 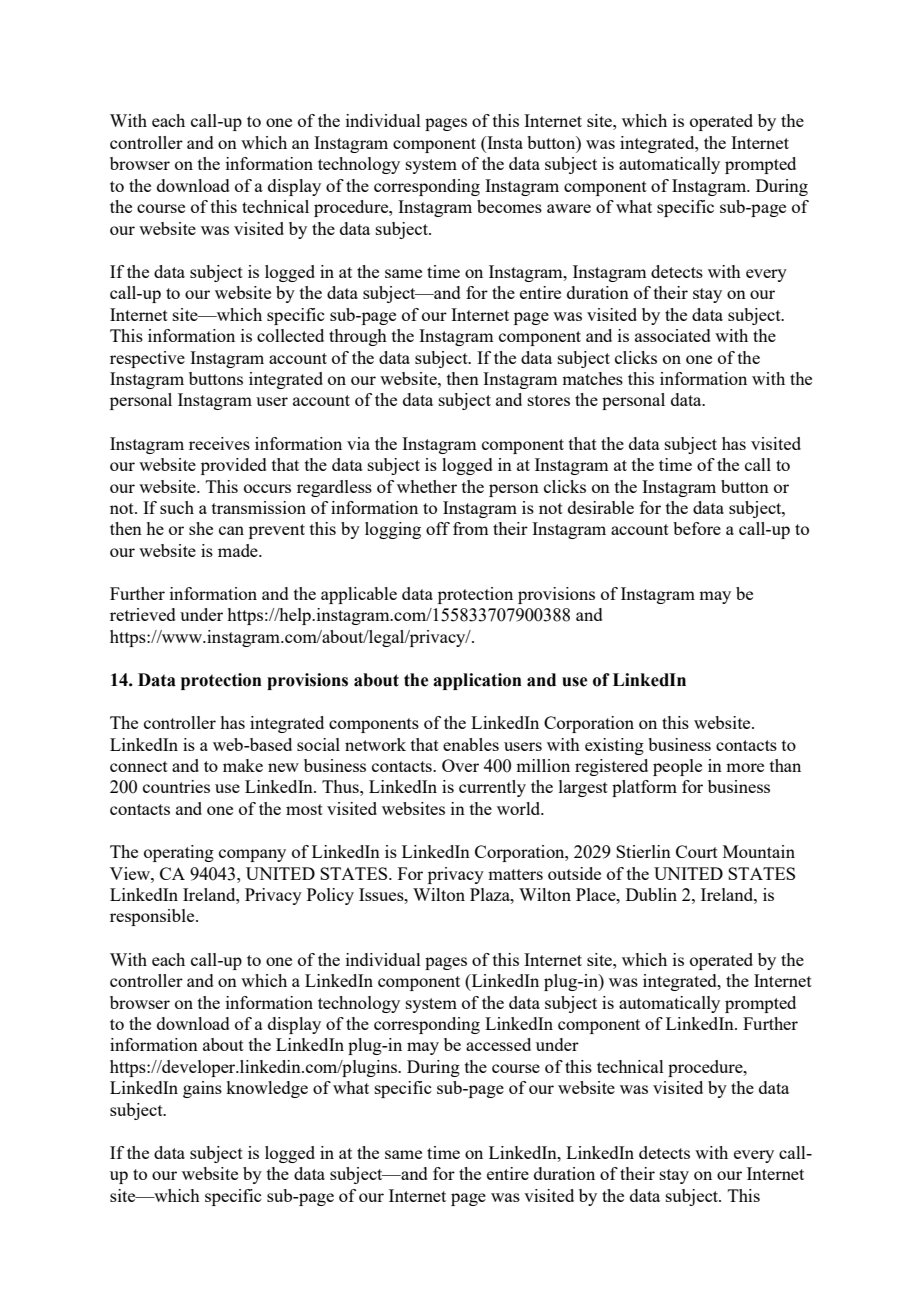 I want to click on collected, so click(x=290, y=335).
